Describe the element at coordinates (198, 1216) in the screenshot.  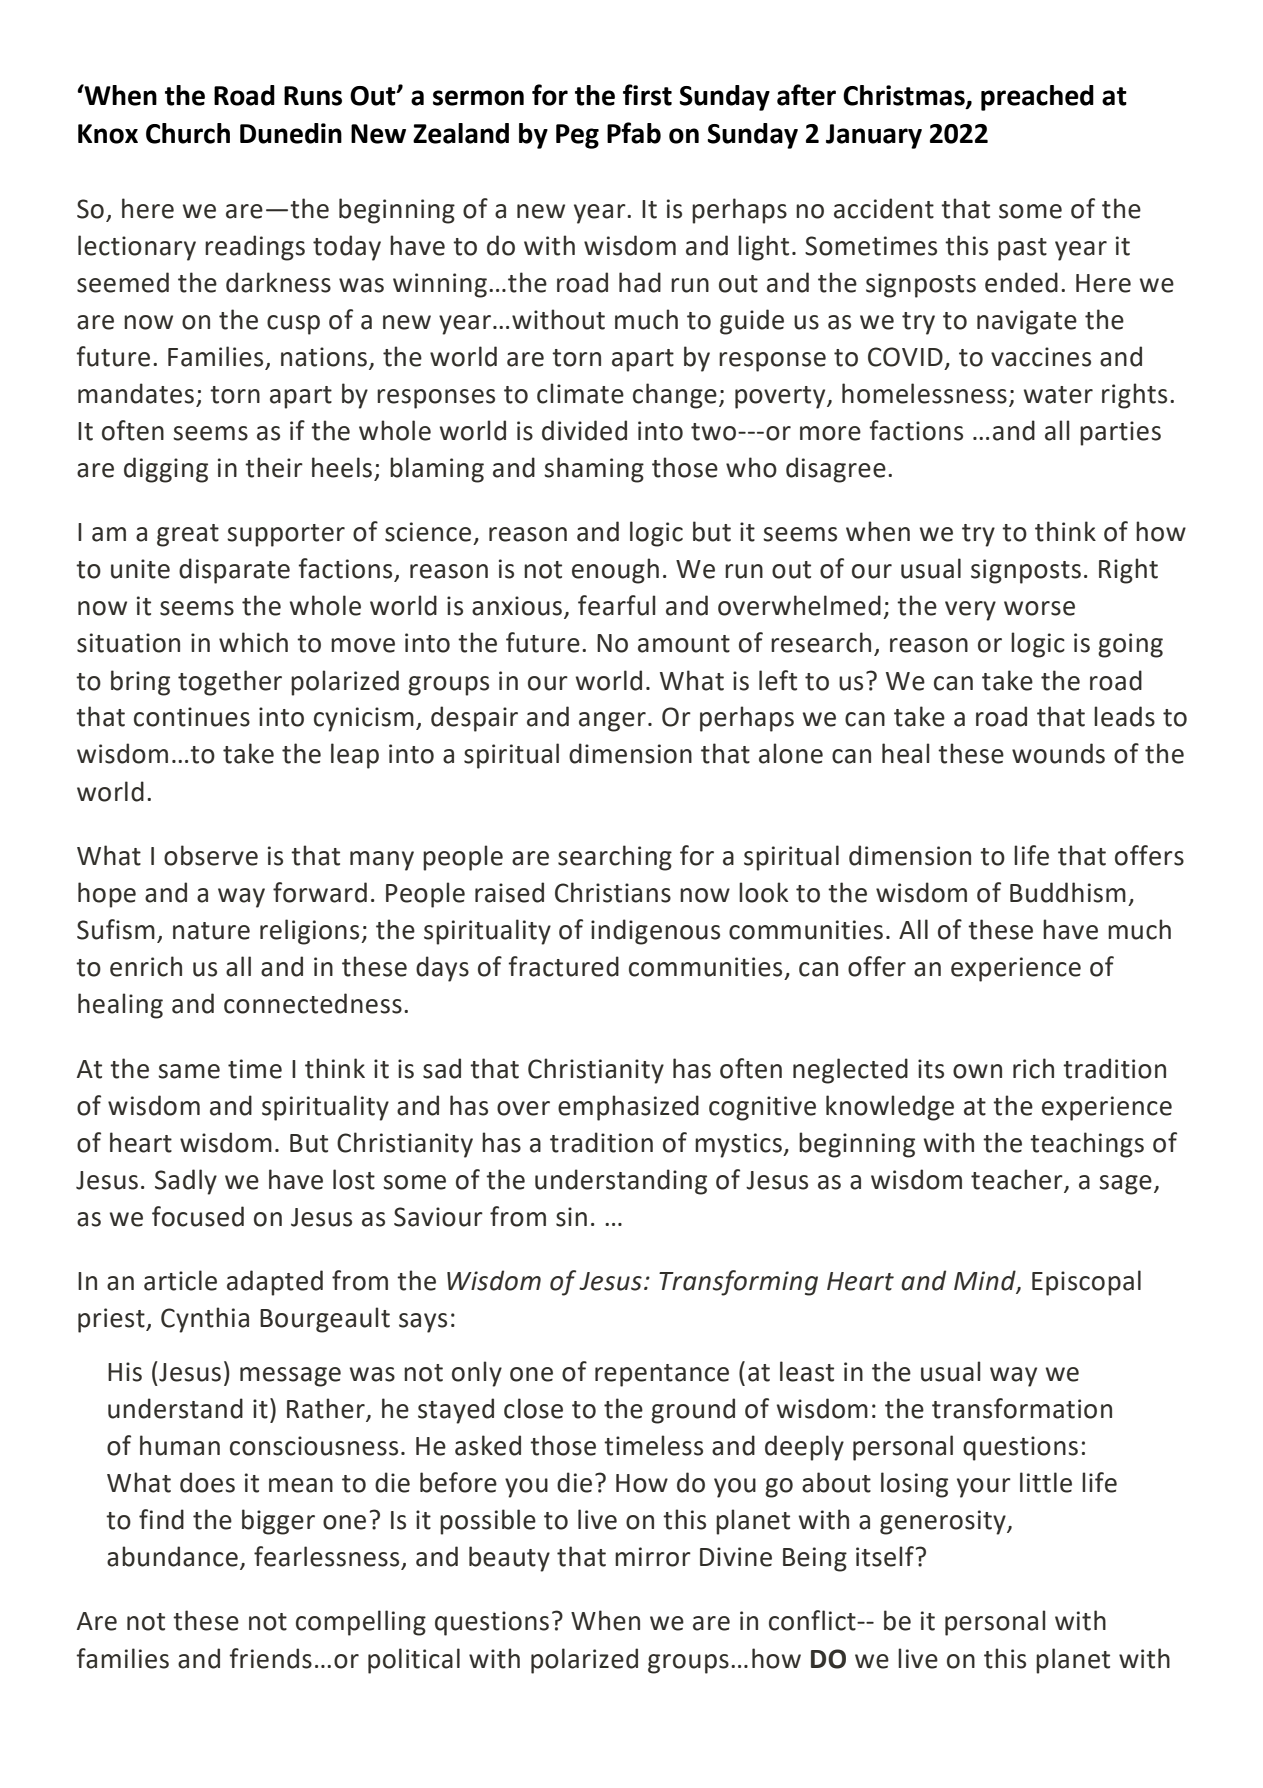
I see `focused` at that location.
